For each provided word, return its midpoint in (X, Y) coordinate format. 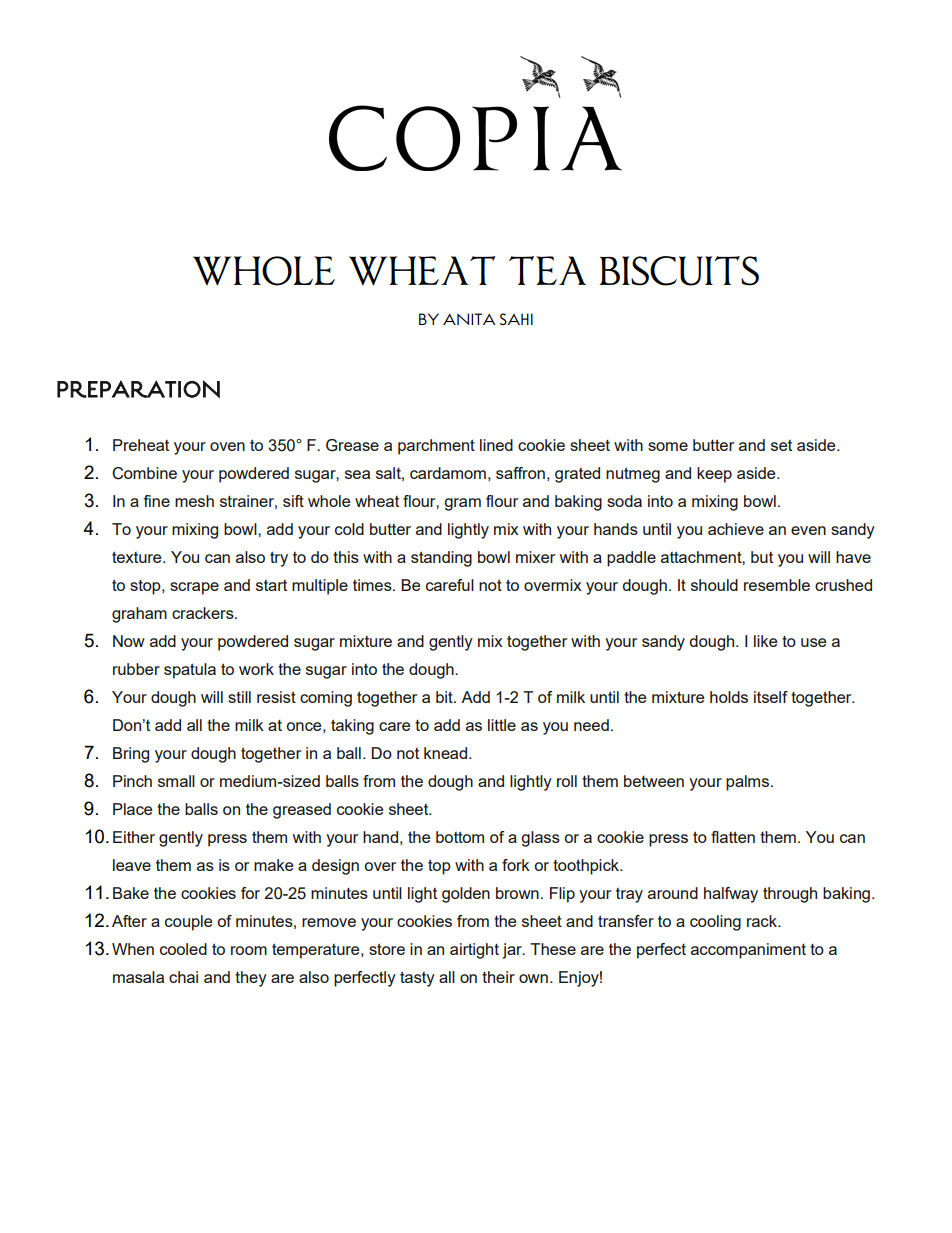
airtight (474, 951)
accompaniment (748, 951)
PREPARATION (138, 389)
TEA (547, 270)
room (249, 950)
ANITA (469, 319)
